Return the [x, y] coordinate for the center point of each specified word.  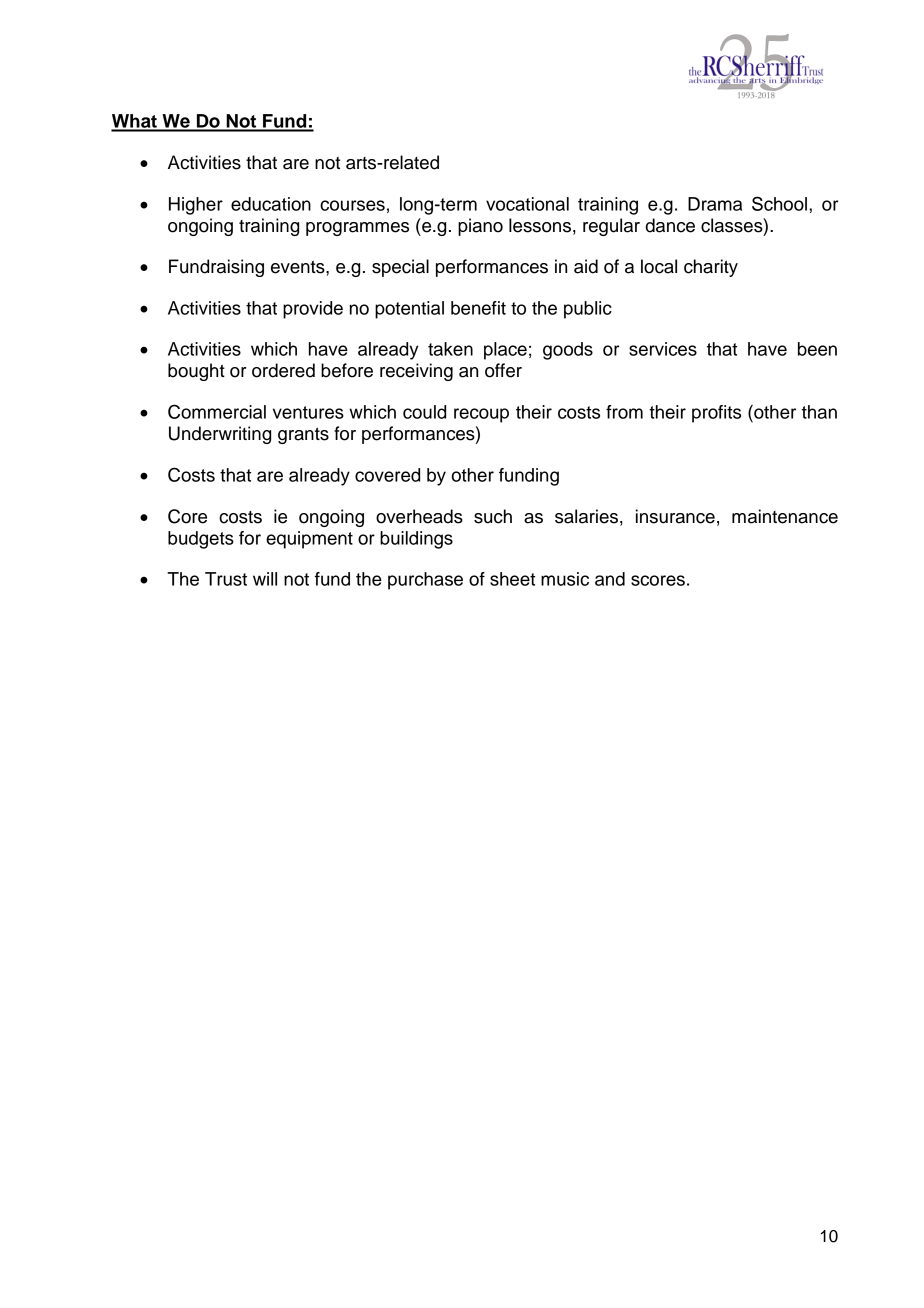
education [271, 204]
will [265, 579]
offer [503, 370]
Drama [715, 204]
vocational [527, 204]
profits [716, 414]
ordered [283, 370]
